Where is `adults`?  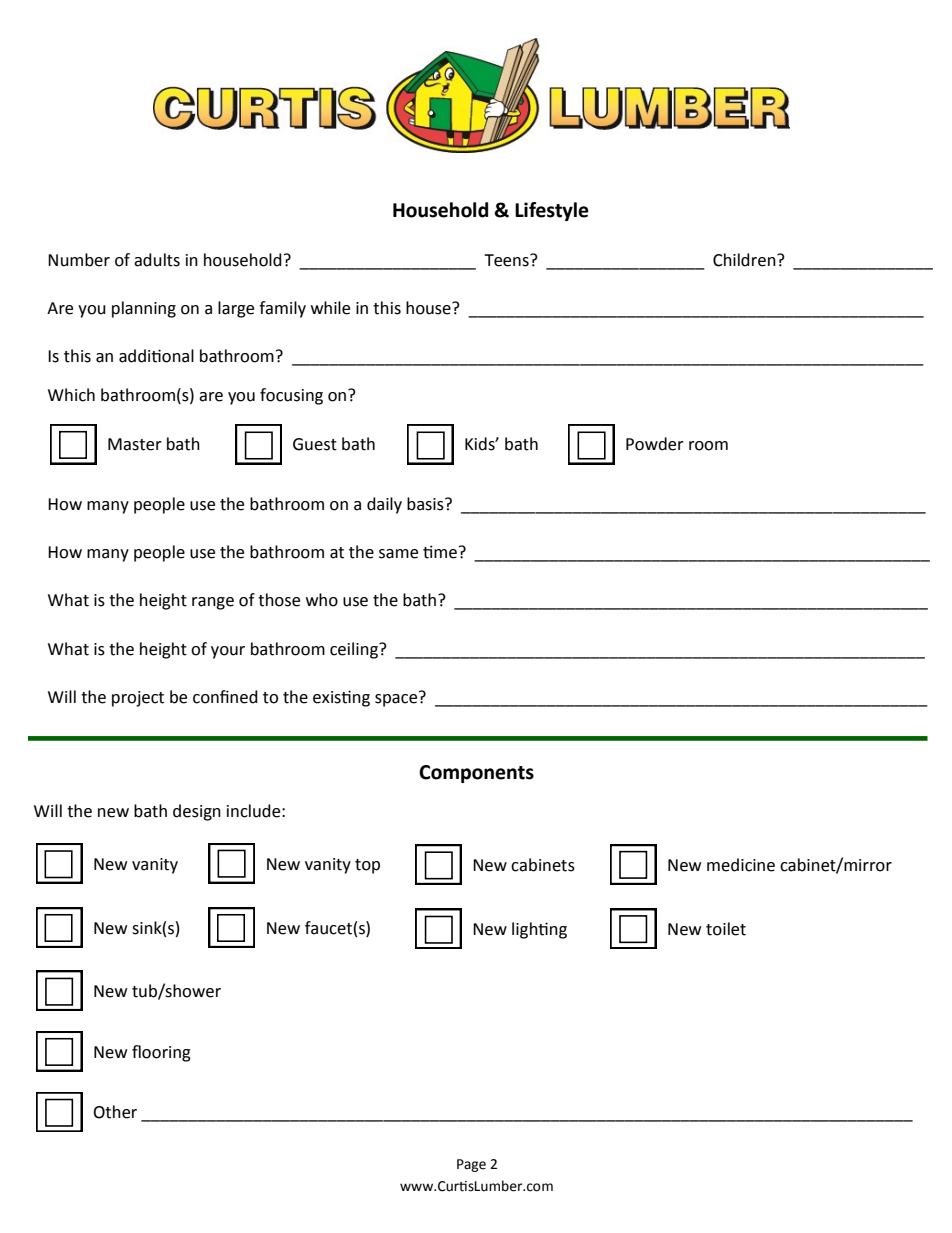 adults is located at coordinates (157, 260).
